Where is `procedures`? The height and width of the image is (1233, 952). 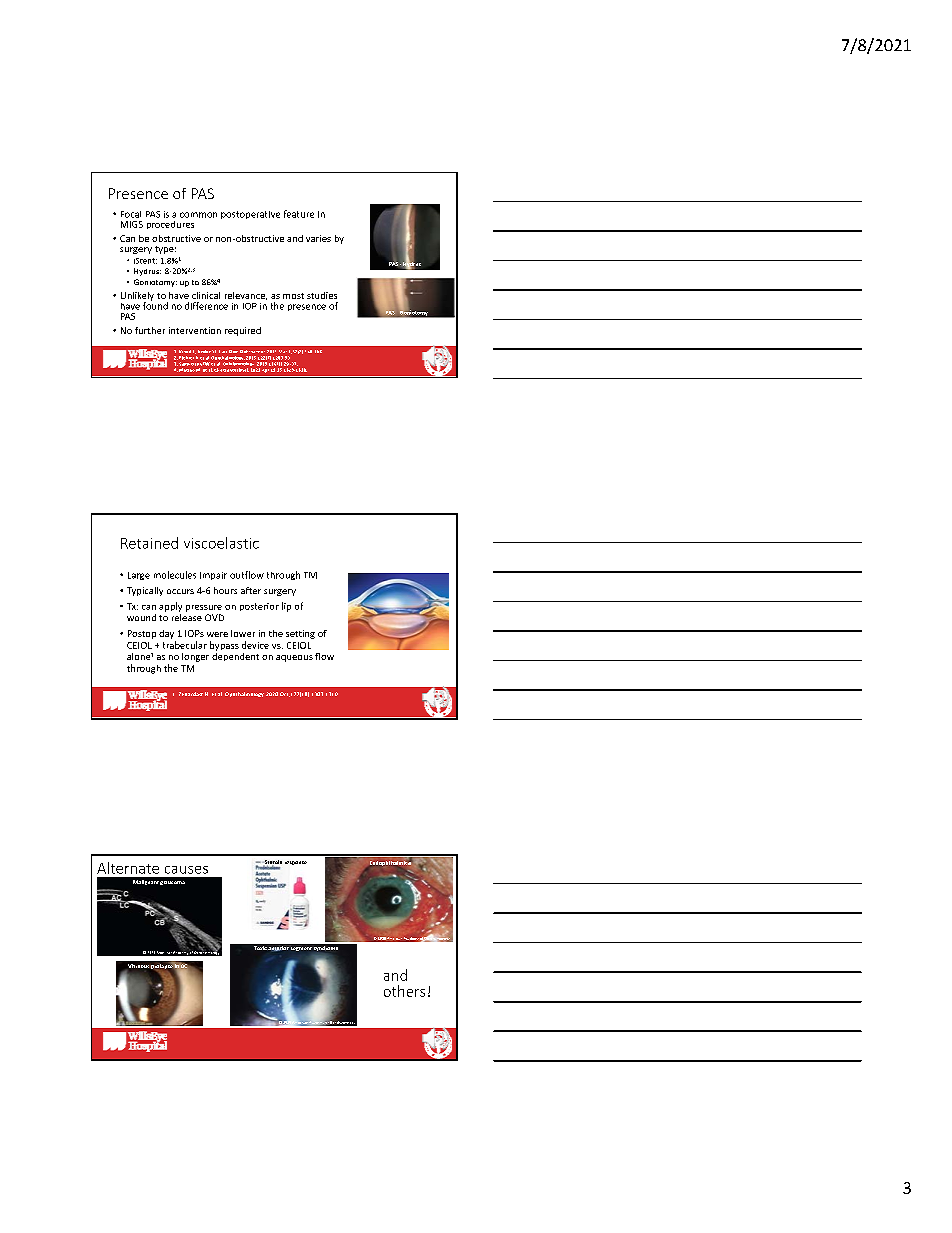
procedures is located at coordinates (170, 225).
